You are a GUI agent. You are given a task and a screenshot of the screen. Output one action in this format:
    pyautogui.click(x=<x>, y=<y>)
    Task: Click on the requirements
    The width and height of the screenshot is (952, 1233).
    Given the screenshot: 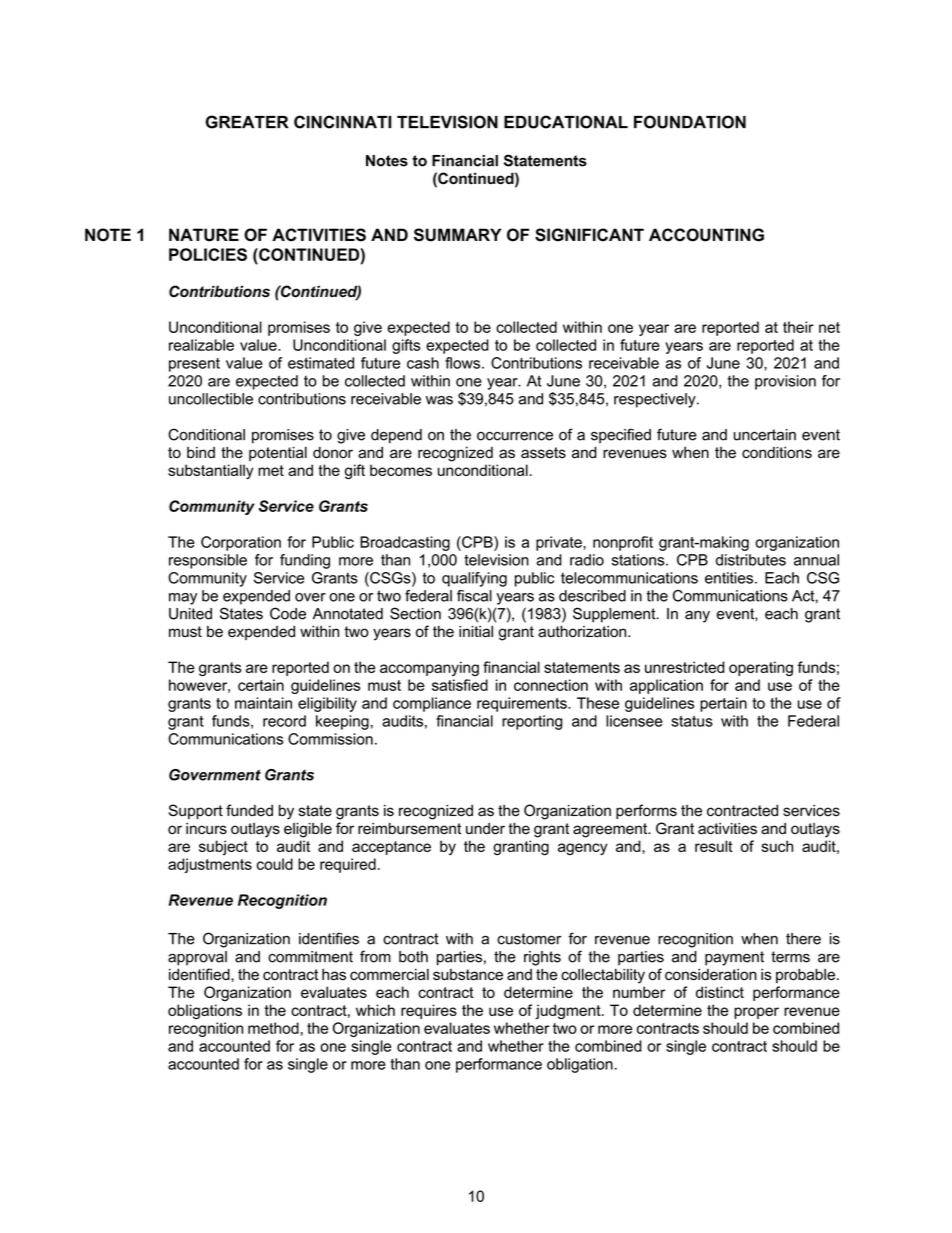 What is the action you would take?
    pyautogui.click(x=523, y=704)
